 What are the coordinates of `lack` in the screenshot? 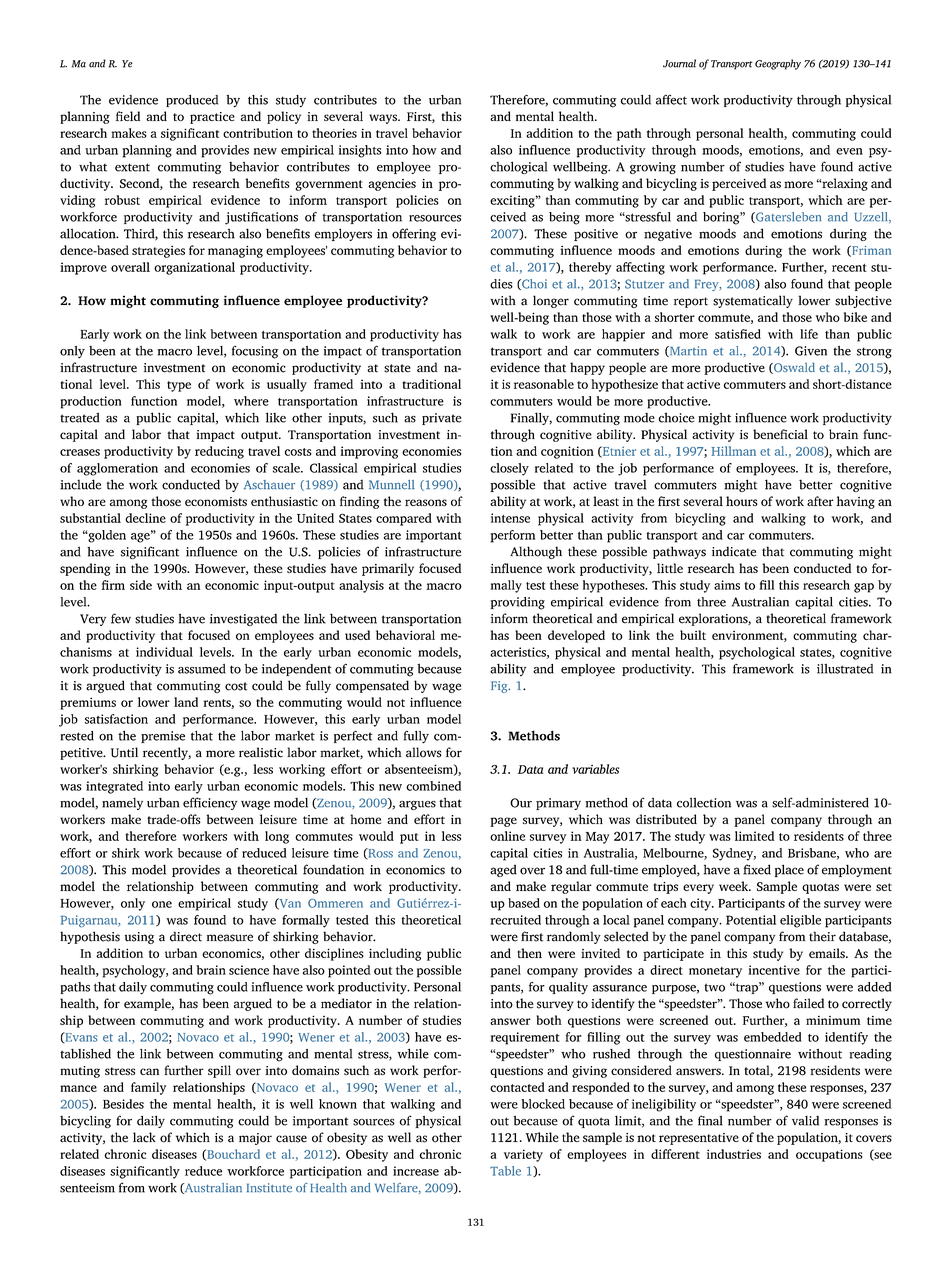 It's located at (144, 1137).
